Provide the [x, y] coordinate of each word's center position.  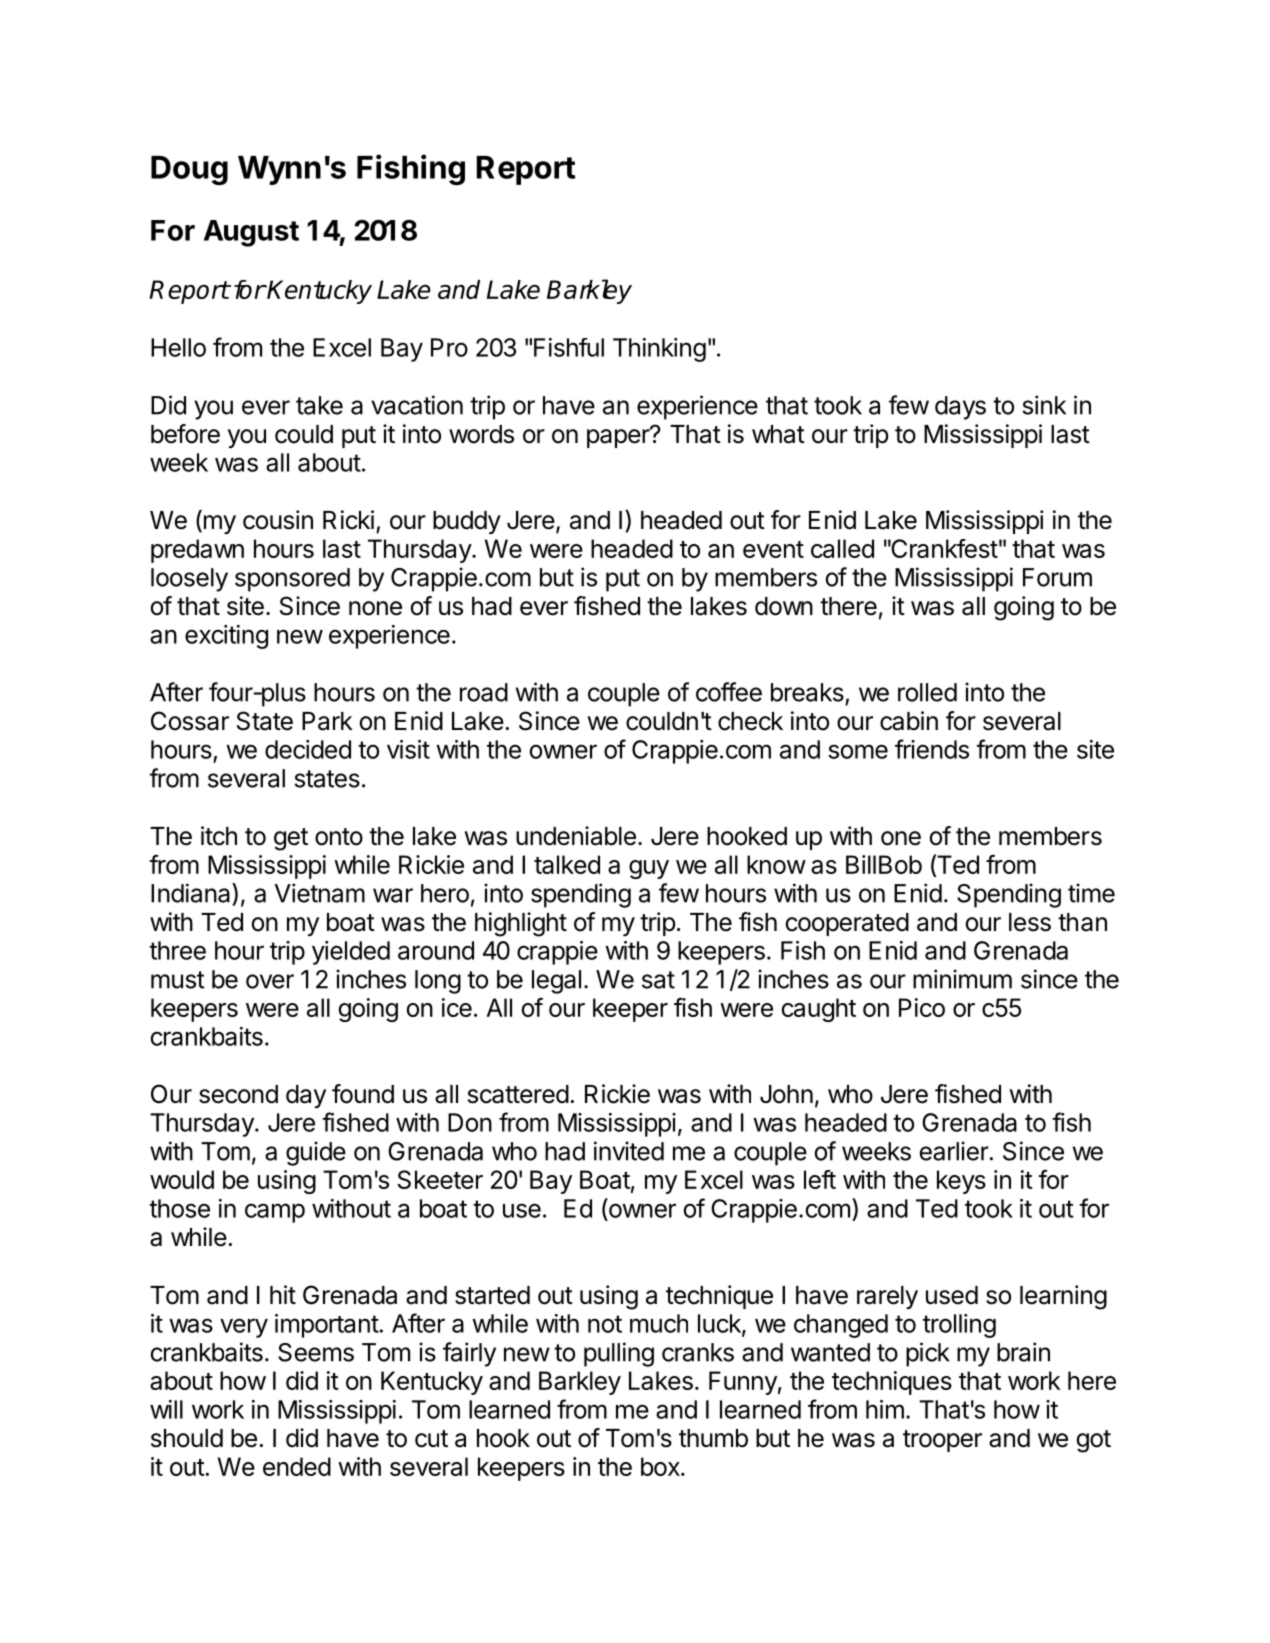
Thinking [659, 350]
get [291, 839]
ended [297, 1466]
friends [932, 749]
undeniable [576, 836]
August [251, 233]
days [960, 408]
